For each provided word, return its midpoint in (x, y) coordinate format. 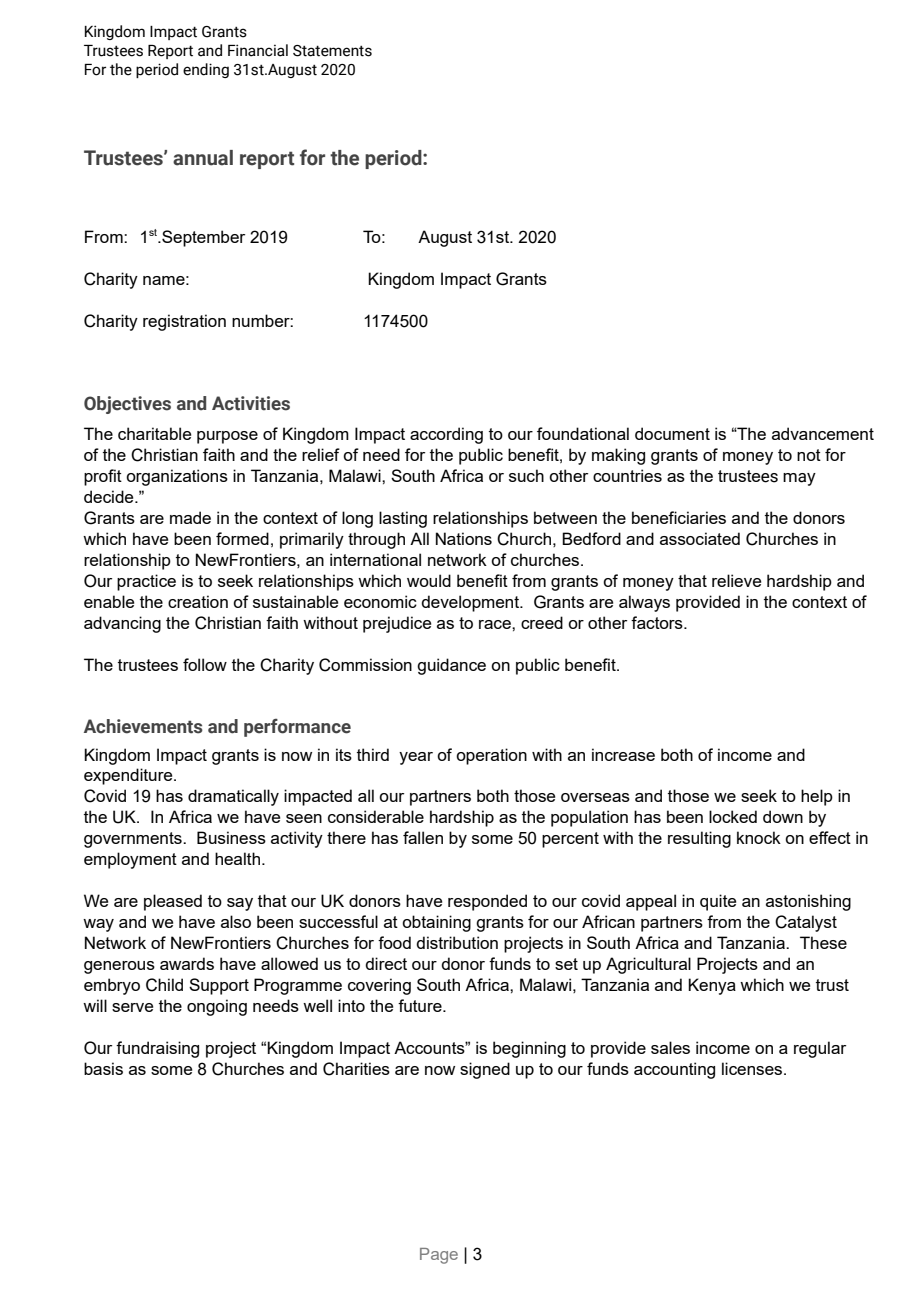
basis (103, 1068)
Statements (332, 51)
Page (439, 1256)
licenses (753, 1068)
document (672, 433)
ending (206, 70)
